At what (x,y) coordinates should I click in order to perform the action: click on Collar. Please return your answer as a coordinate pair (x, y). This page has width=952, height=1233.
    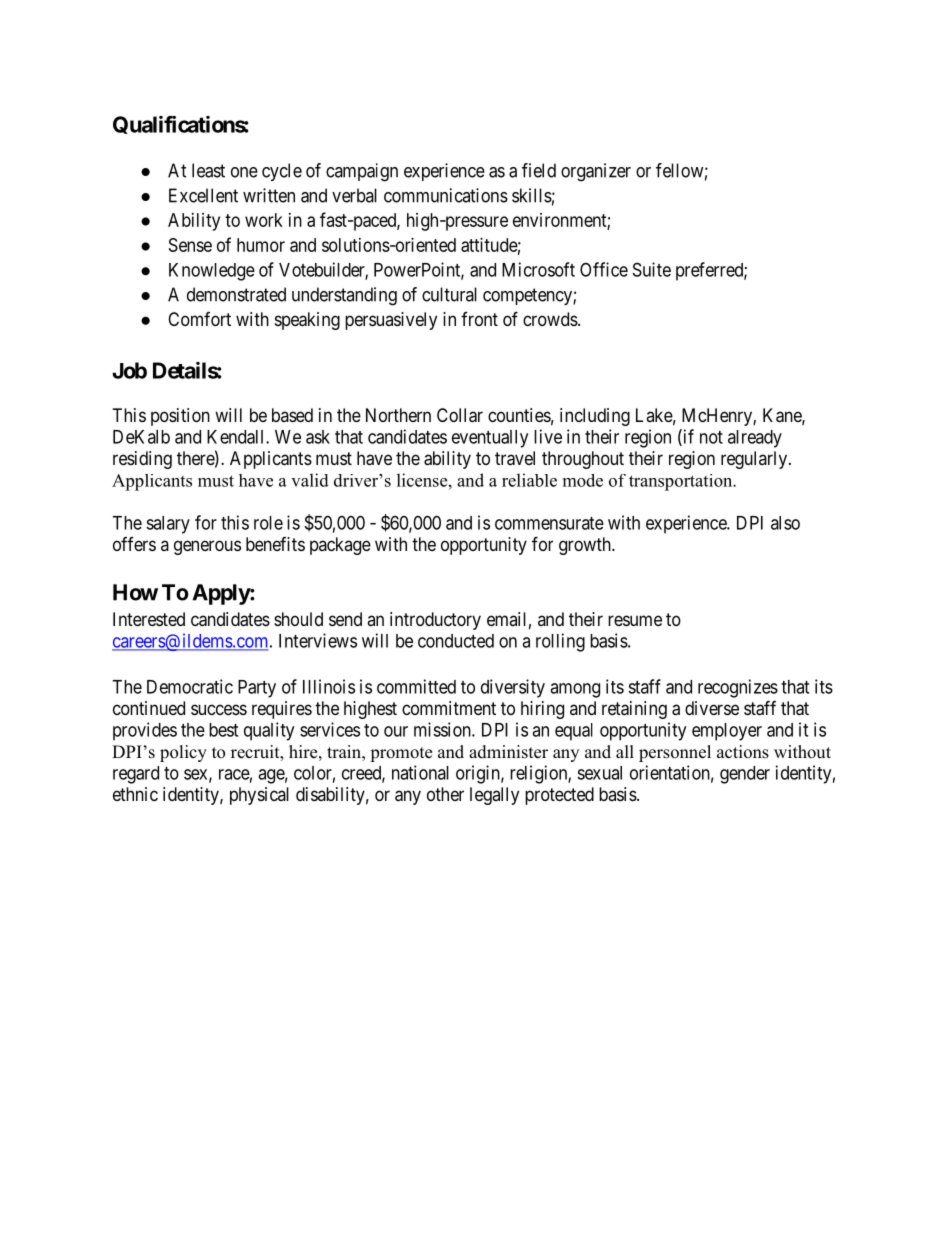
    Looking at the image, I should click on (460, 415).
